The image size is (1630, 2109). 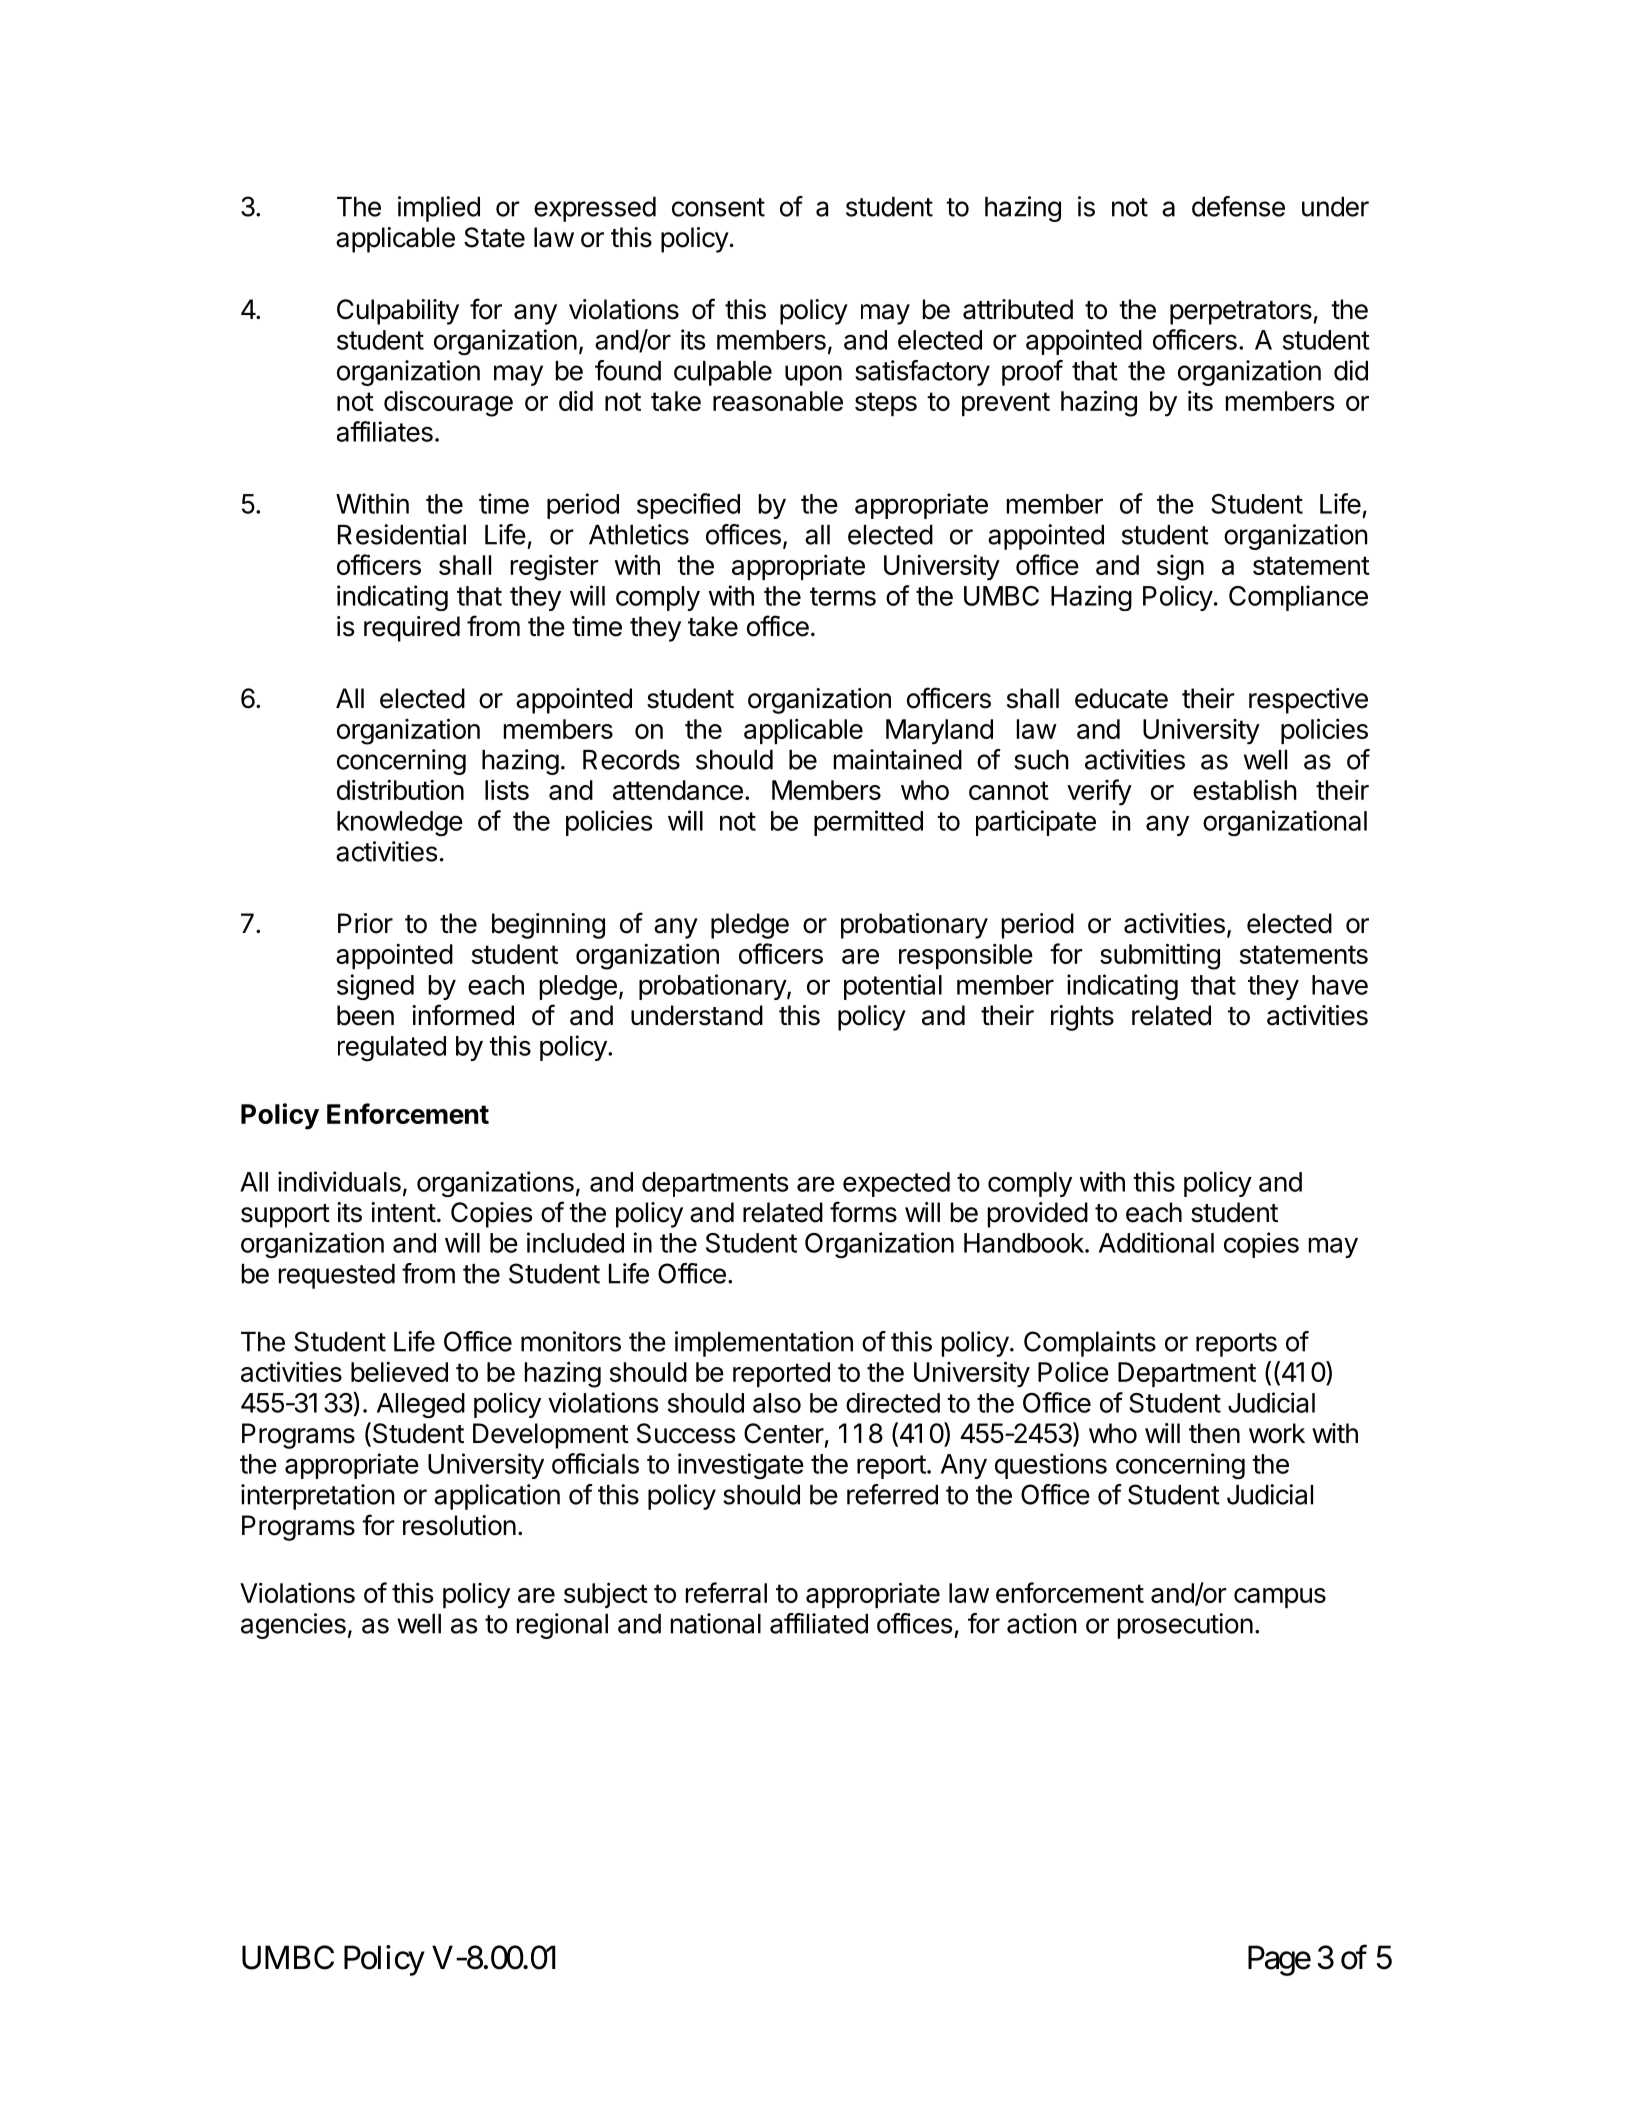 What do you see at coordinates (439, 209) in the document?
I see `implied` at bounding box center [439, 209].
